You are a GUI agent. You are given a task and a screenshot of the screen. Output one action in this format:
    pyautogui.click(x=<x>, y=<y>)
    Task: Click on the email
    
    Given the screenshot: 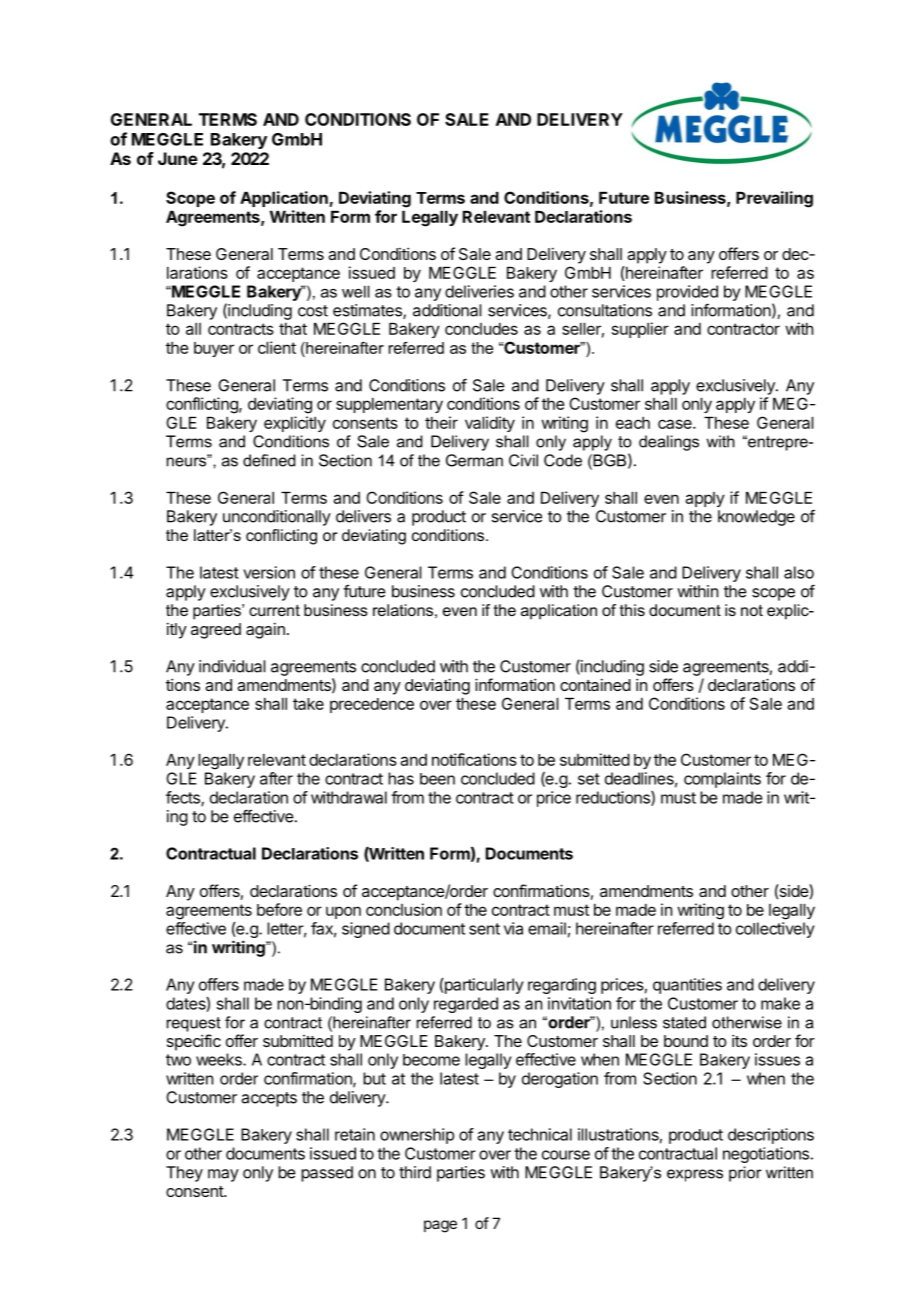 What is the action you would take?
    pyautogui.click(x=547, y=928)
